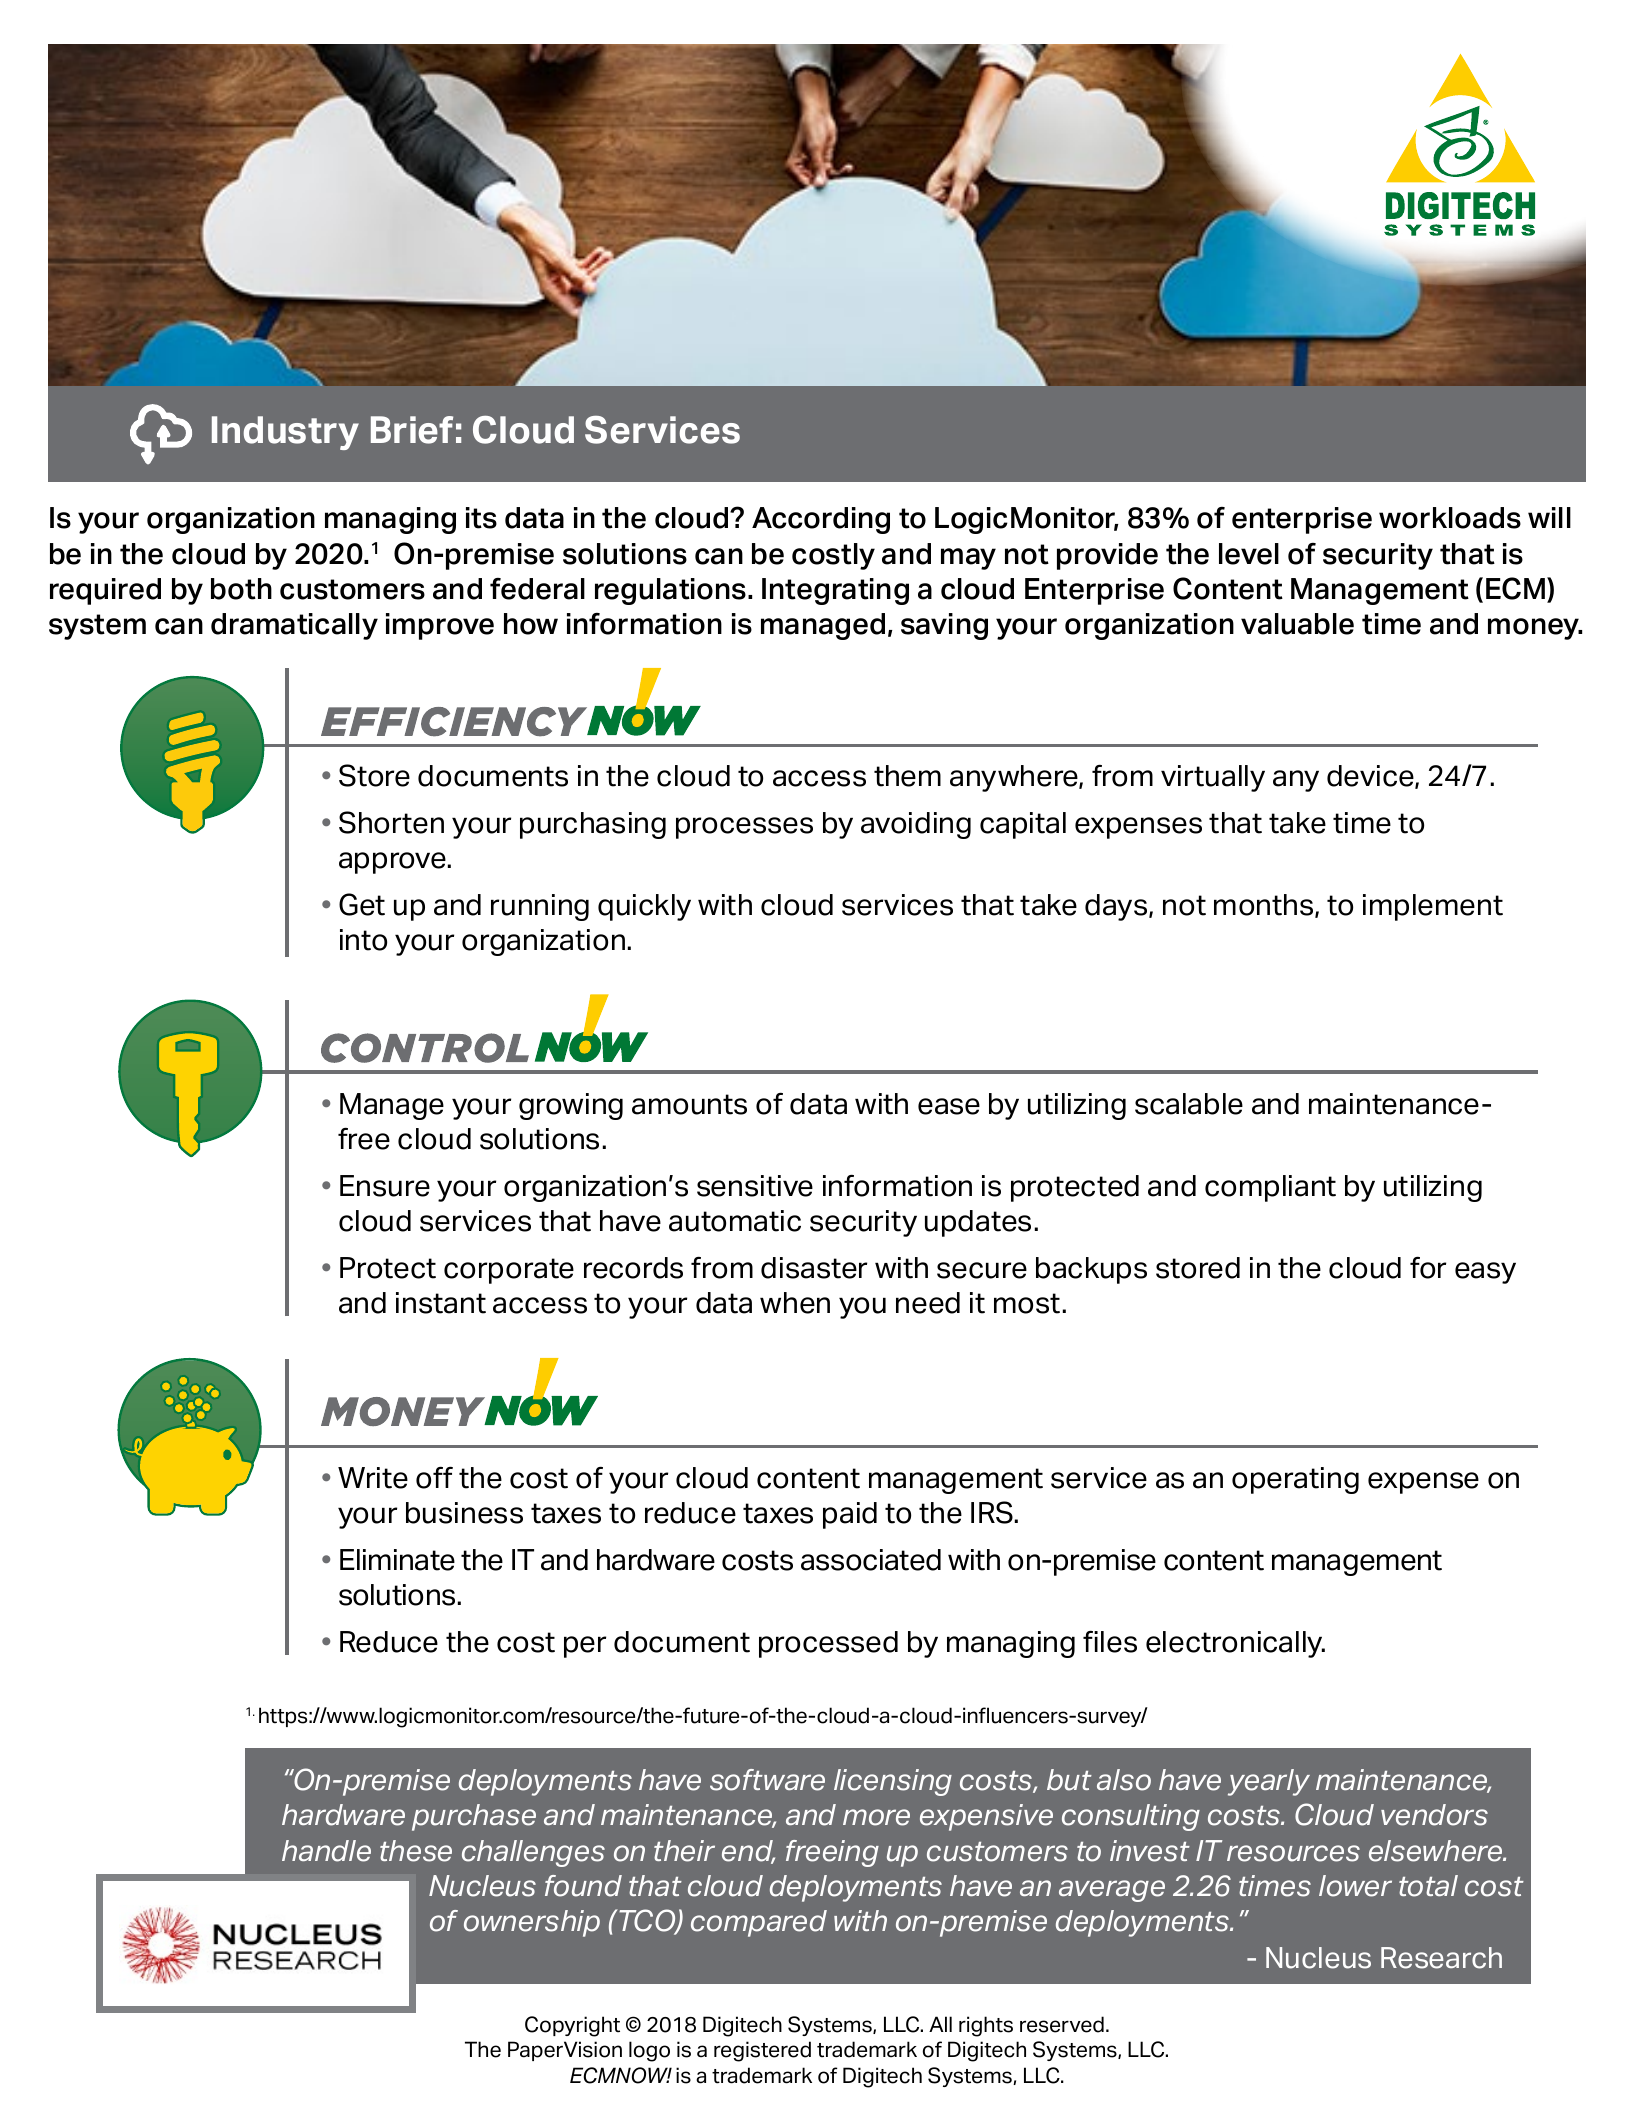 The height and width of the page is (2114, 1634). I want to click on disaster, so click(814, 1268).
